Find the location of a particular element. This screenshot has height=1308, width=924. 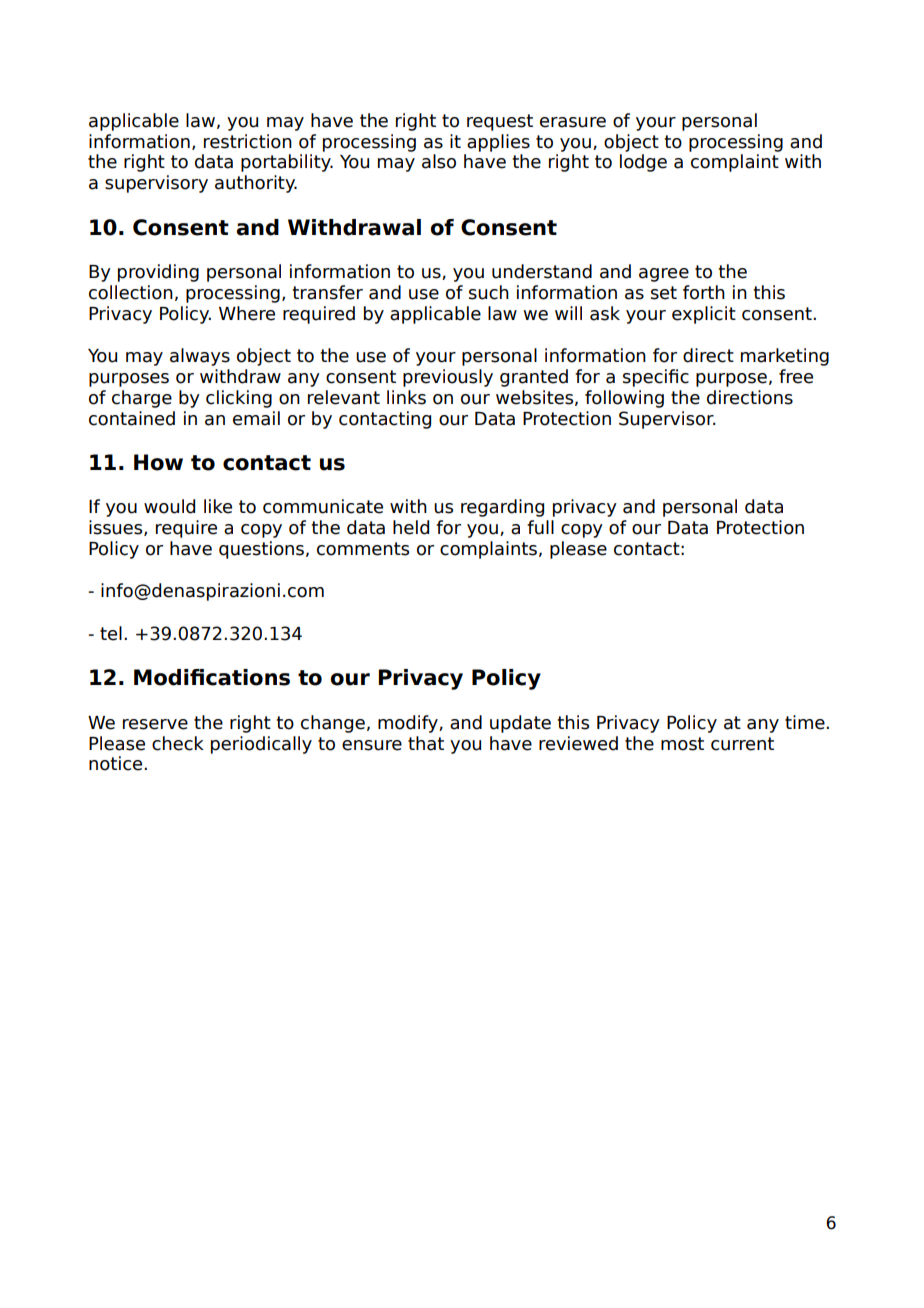

providing is located at coordinates (158, 273).
